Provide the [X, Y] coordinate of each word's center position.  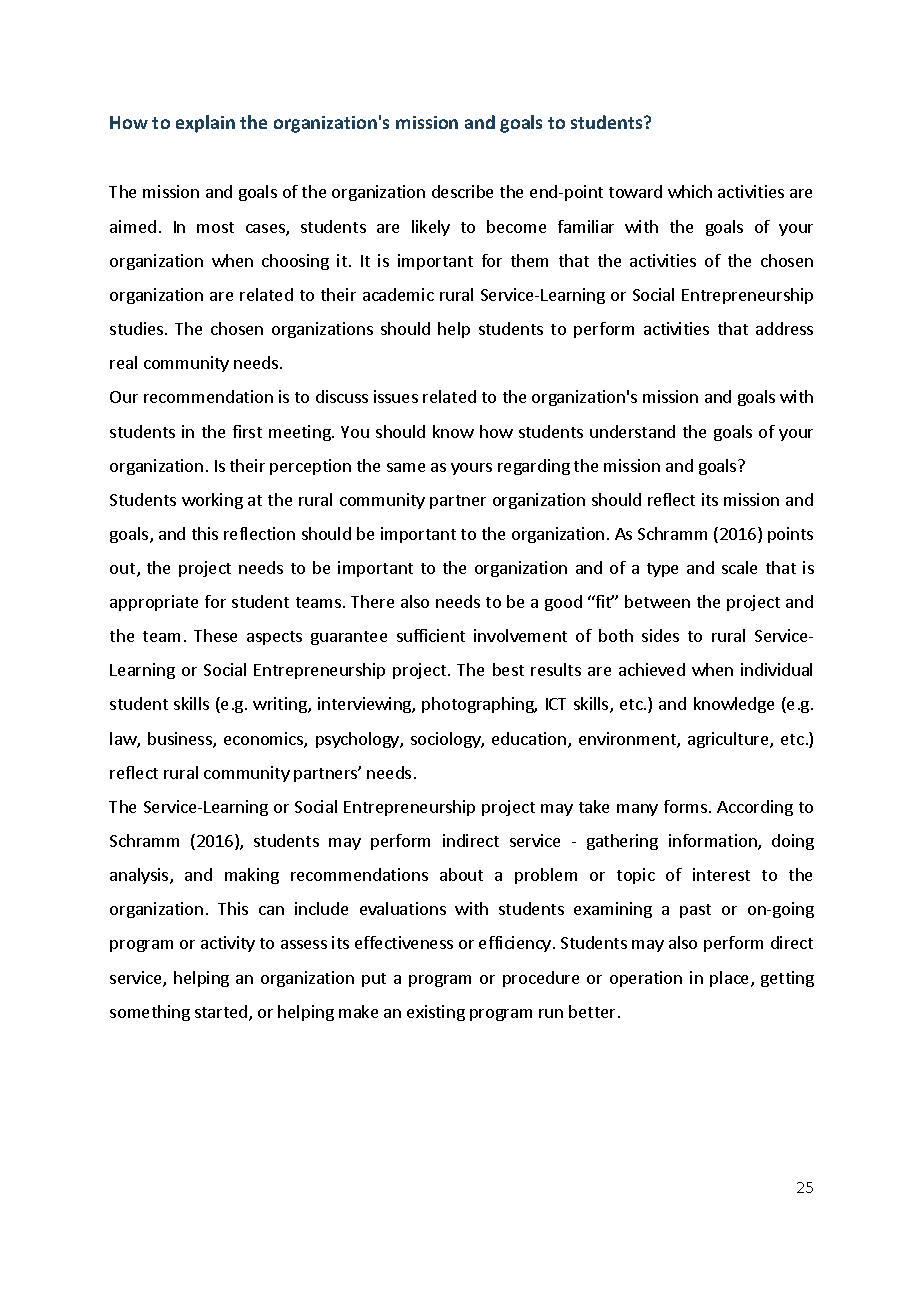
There [372, 601]
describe [462, 191]
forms [685, 806]
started [222, 1013]
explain [205, 124]
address [784, 328]
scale [739, 567]
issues [396, 396]
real [123, 362]
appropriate [154, 603]
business [181, 740]
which [690, 191]
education [530, 740]
